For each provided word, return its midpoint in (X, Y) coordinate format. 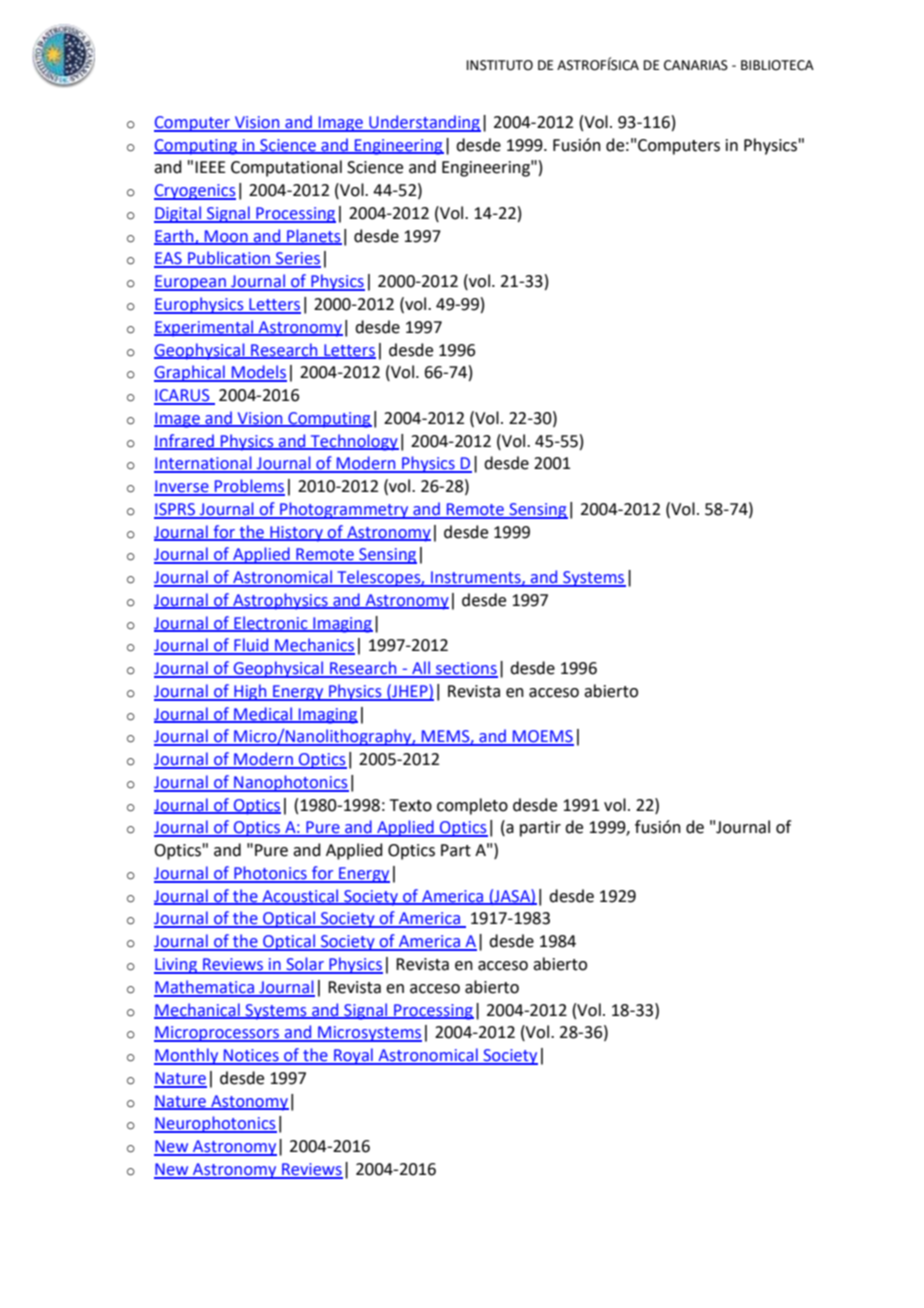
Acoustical (300, 896)
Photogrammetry (344, 510)
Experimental (205, 328)
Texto (411, 805)
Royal (353, 1056)
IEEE (210, 167)
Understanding (424, 123)
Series (297, 259)
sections (466, 669)
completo (472, 806)
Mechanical (198, 1010)
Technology (354, 442)
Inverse (182, 487)
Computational (286, 168)
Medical (263, 714)
